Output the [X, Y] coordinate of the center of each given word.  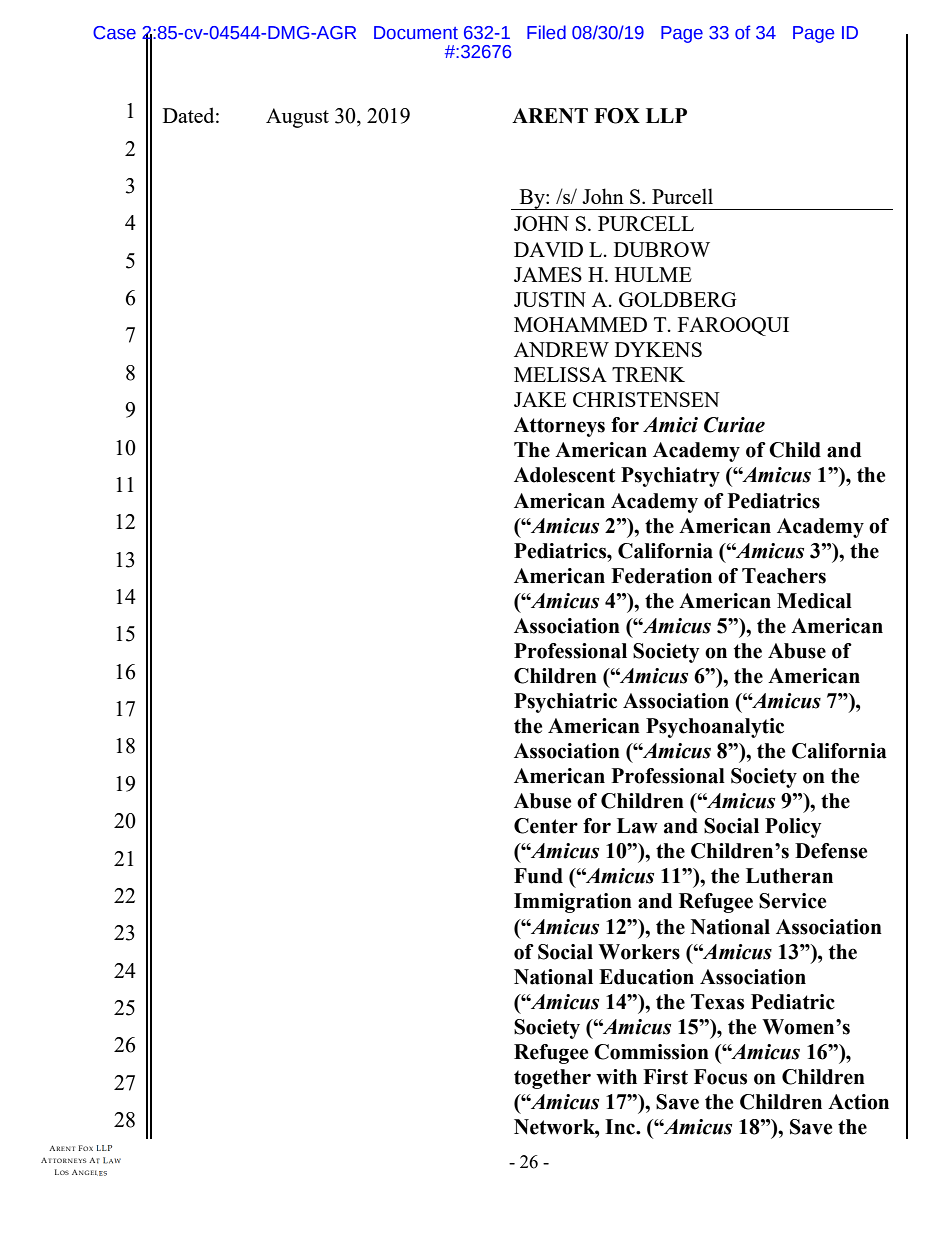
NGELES [93, 1173]
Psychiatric [565, 703]
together [552, 1079]
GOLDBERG [678, 299]
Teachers [784, 576]
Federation [661, 576]
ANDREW [561, 349]
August [297, 118]
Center [546, 826]
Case [114, 33]
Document [416, 33]
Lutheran [789, 876]
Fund [538, 876]
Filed [546, 32]
